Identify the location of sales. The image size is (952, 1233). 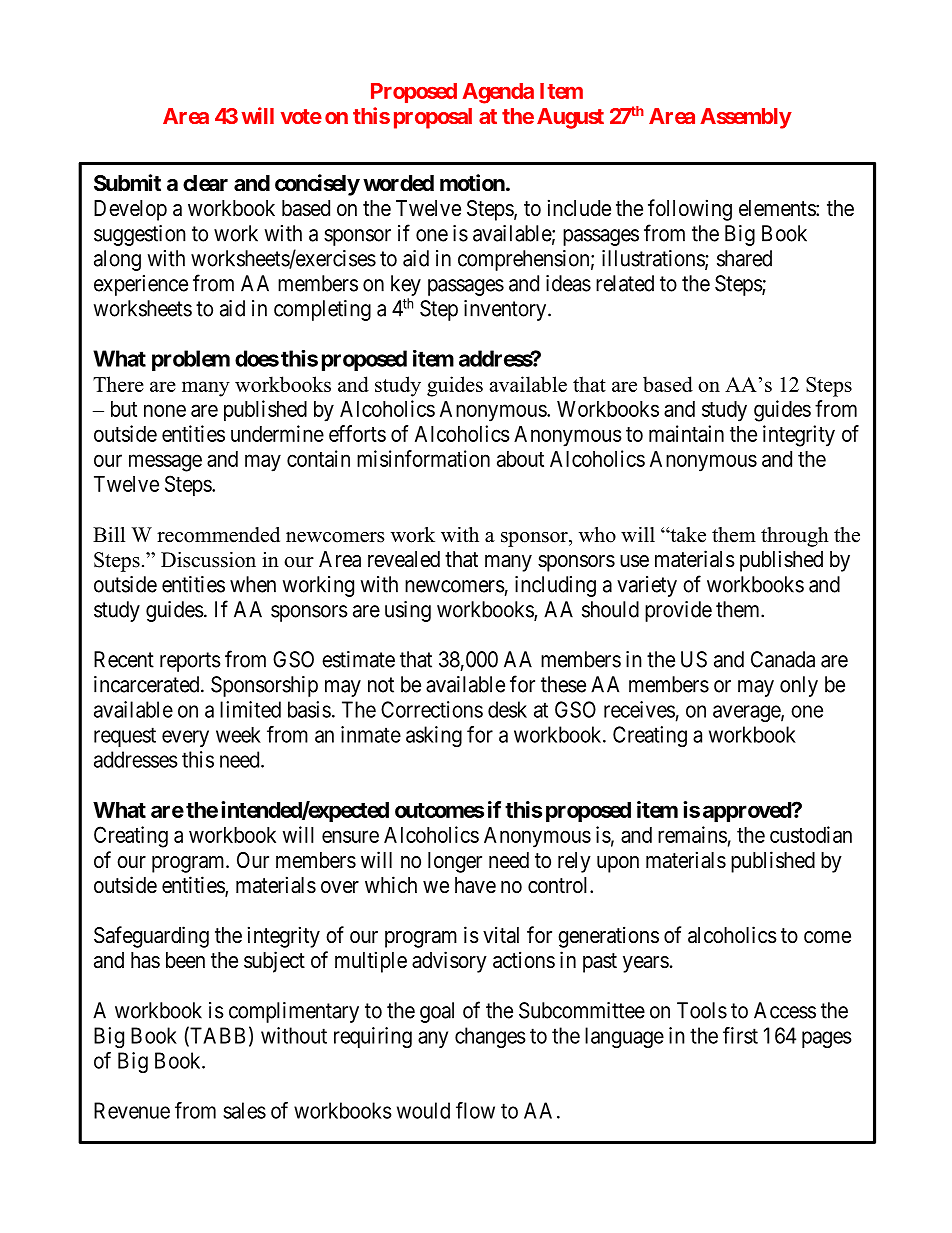
(244, 1110).
